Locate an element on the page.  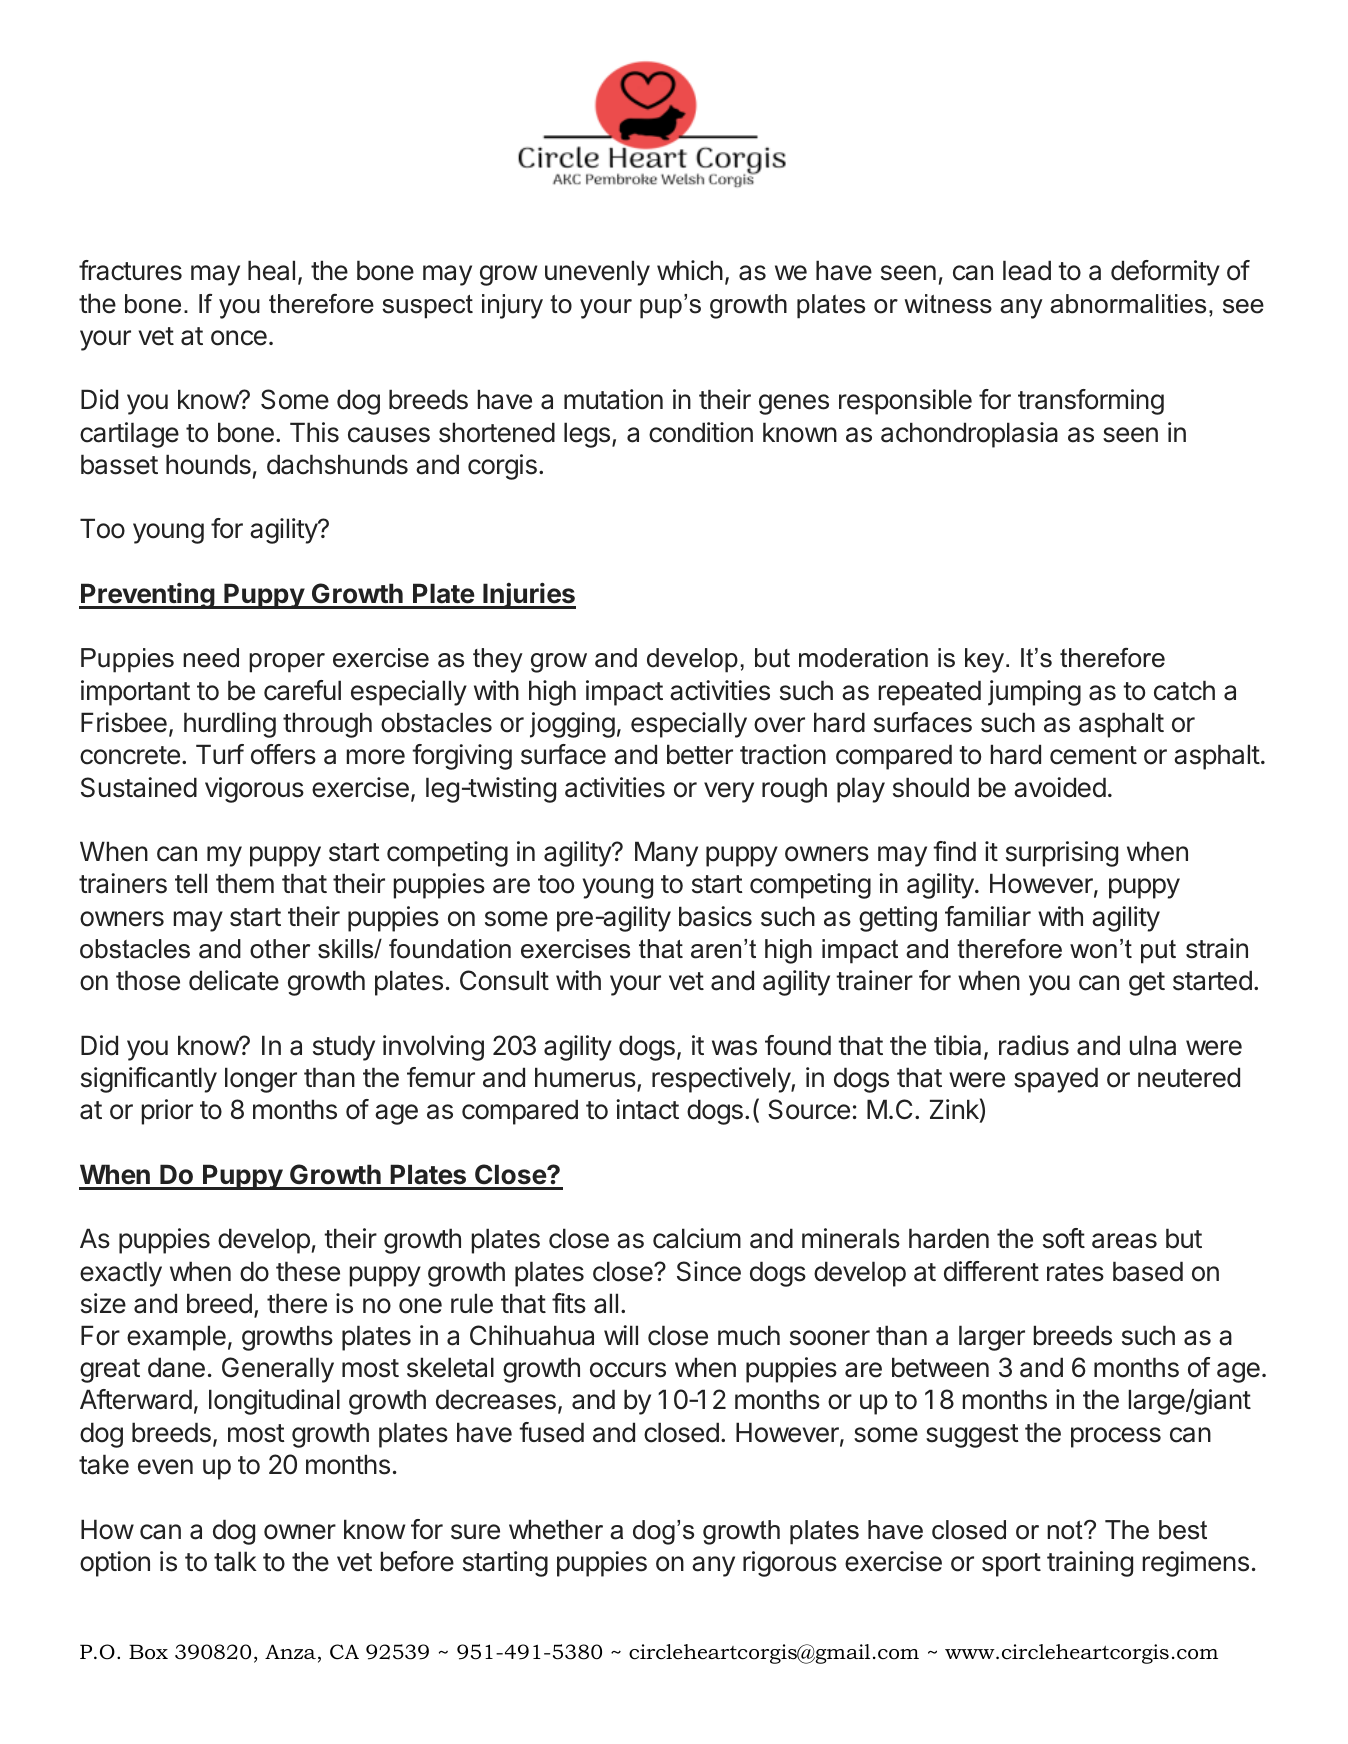
Injuries is located at coordinates (528, 595).
